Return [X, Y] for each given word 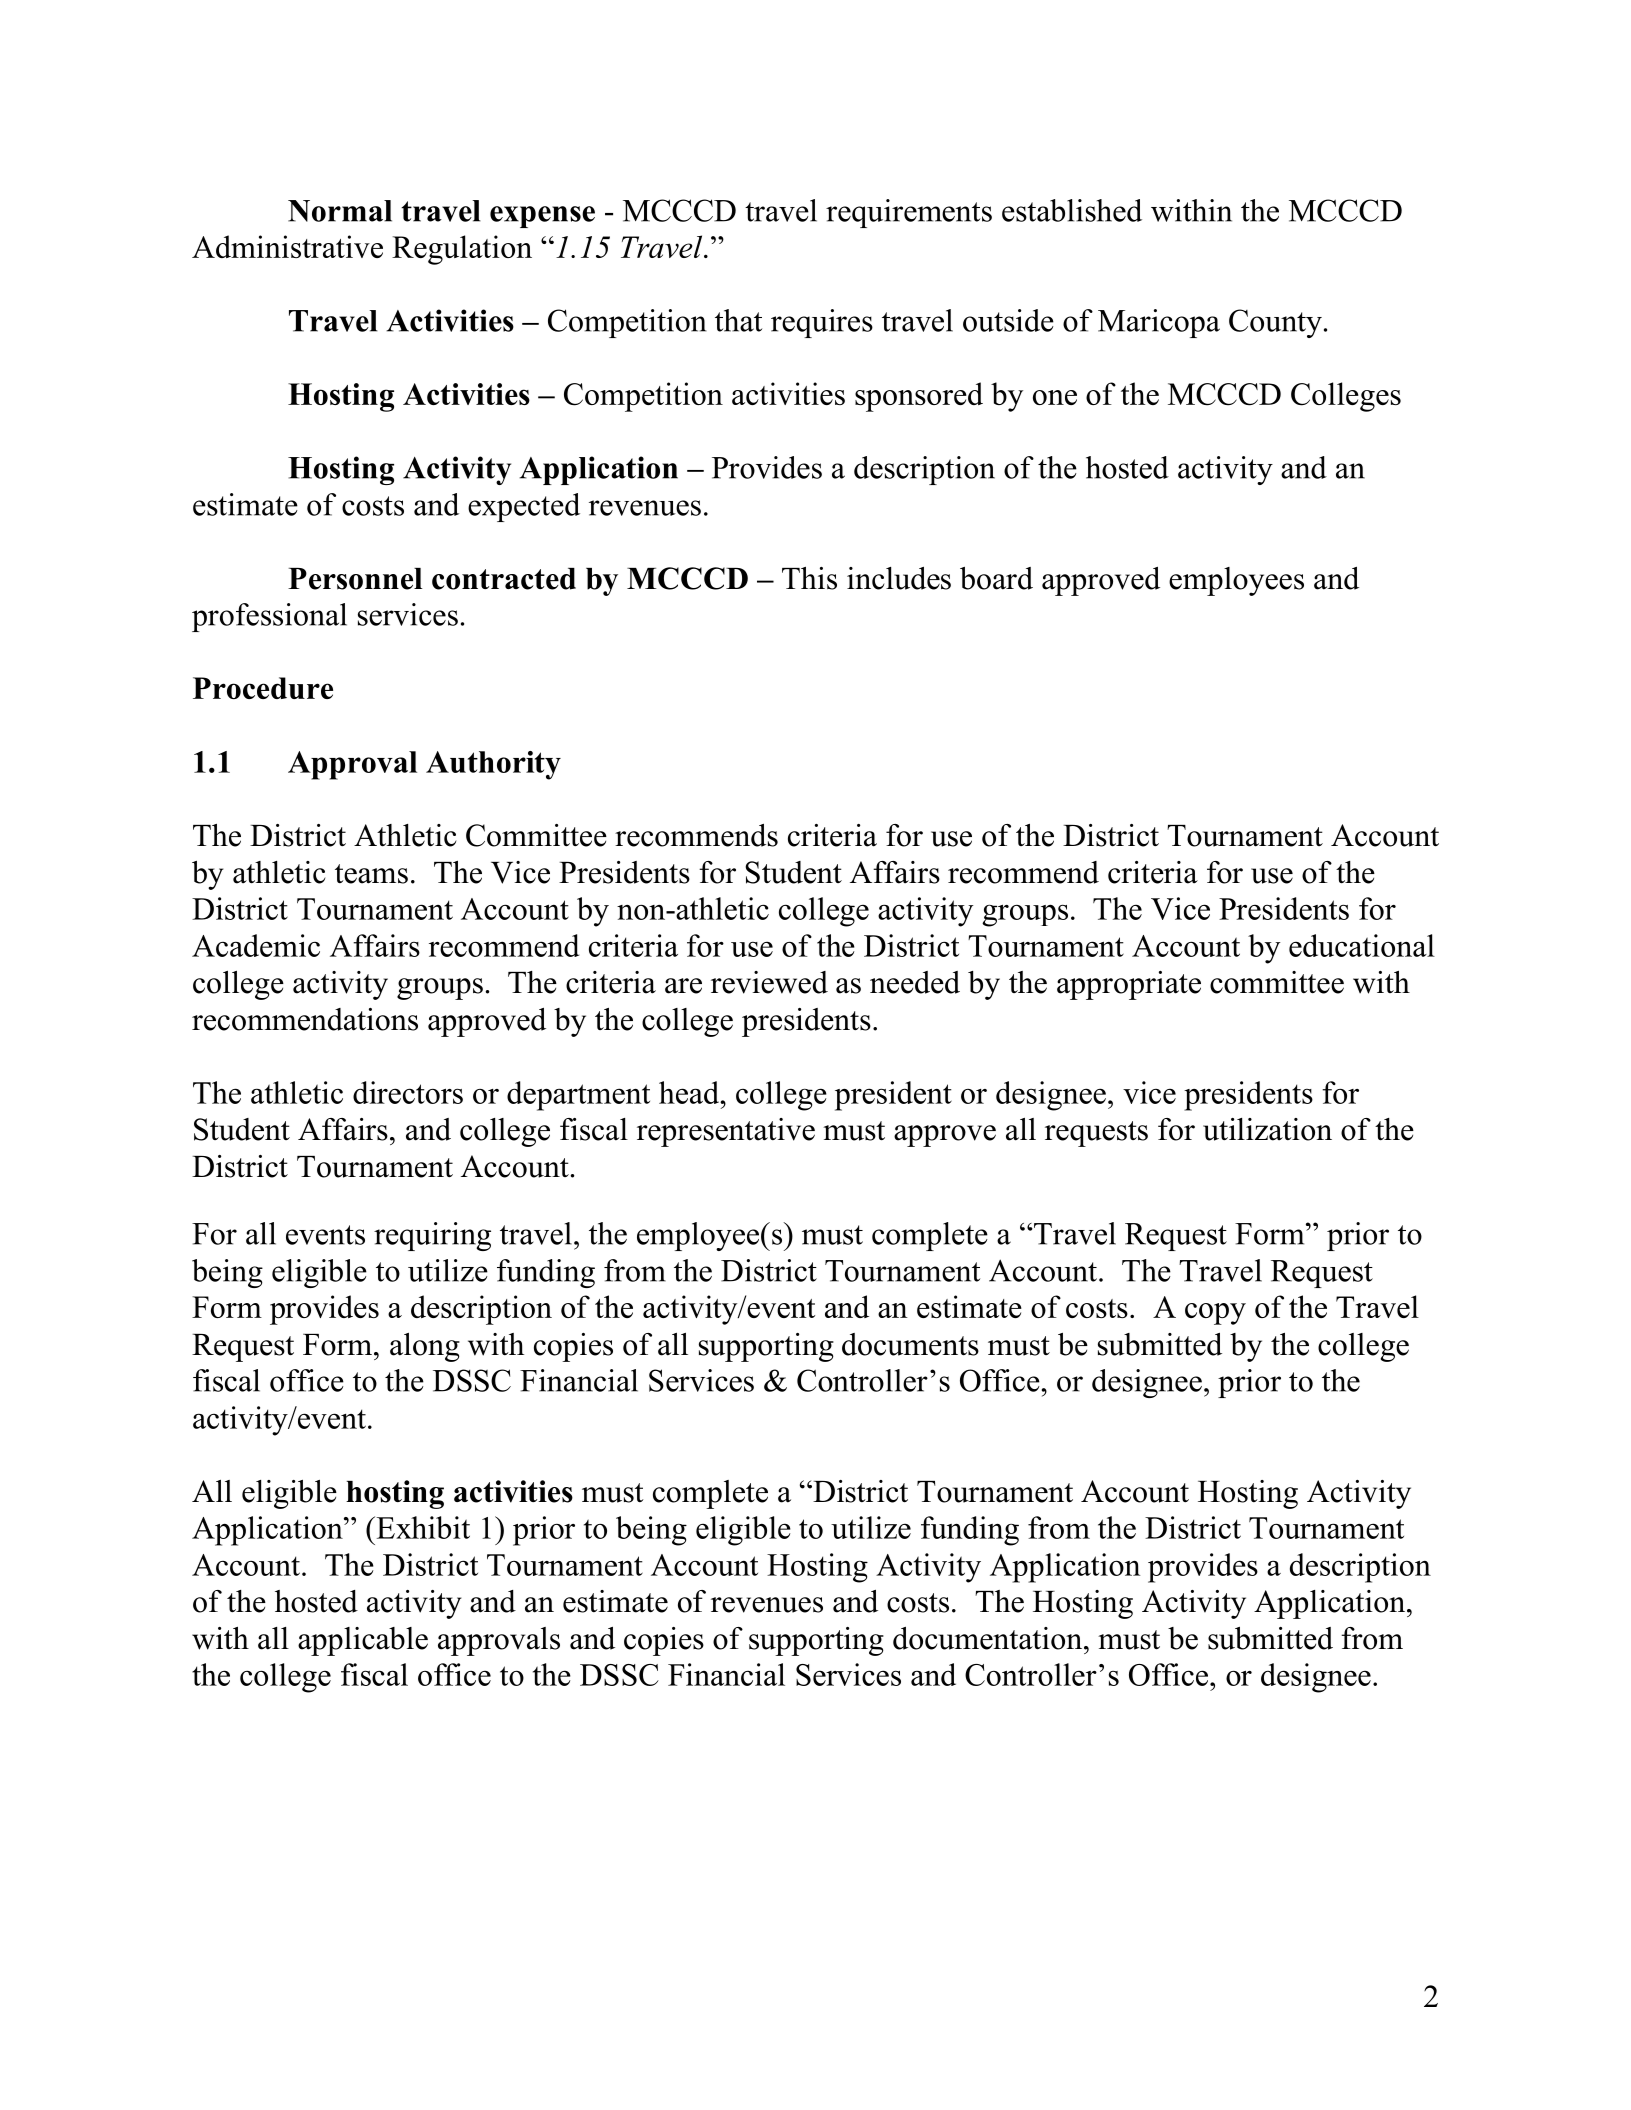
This [809, 578]
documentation [989, 1638]
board [996, 578]
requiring [432, 1236]
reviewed [769, 982]
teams [371, 874]
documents [910, 1344]
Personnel [355, 579]
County [1275, 323]
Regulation [462, 250]
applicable [363, 1641]
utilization [1267, 1129]
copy [1215, 1314]
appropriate [1129, 985]
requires [822, 323]
